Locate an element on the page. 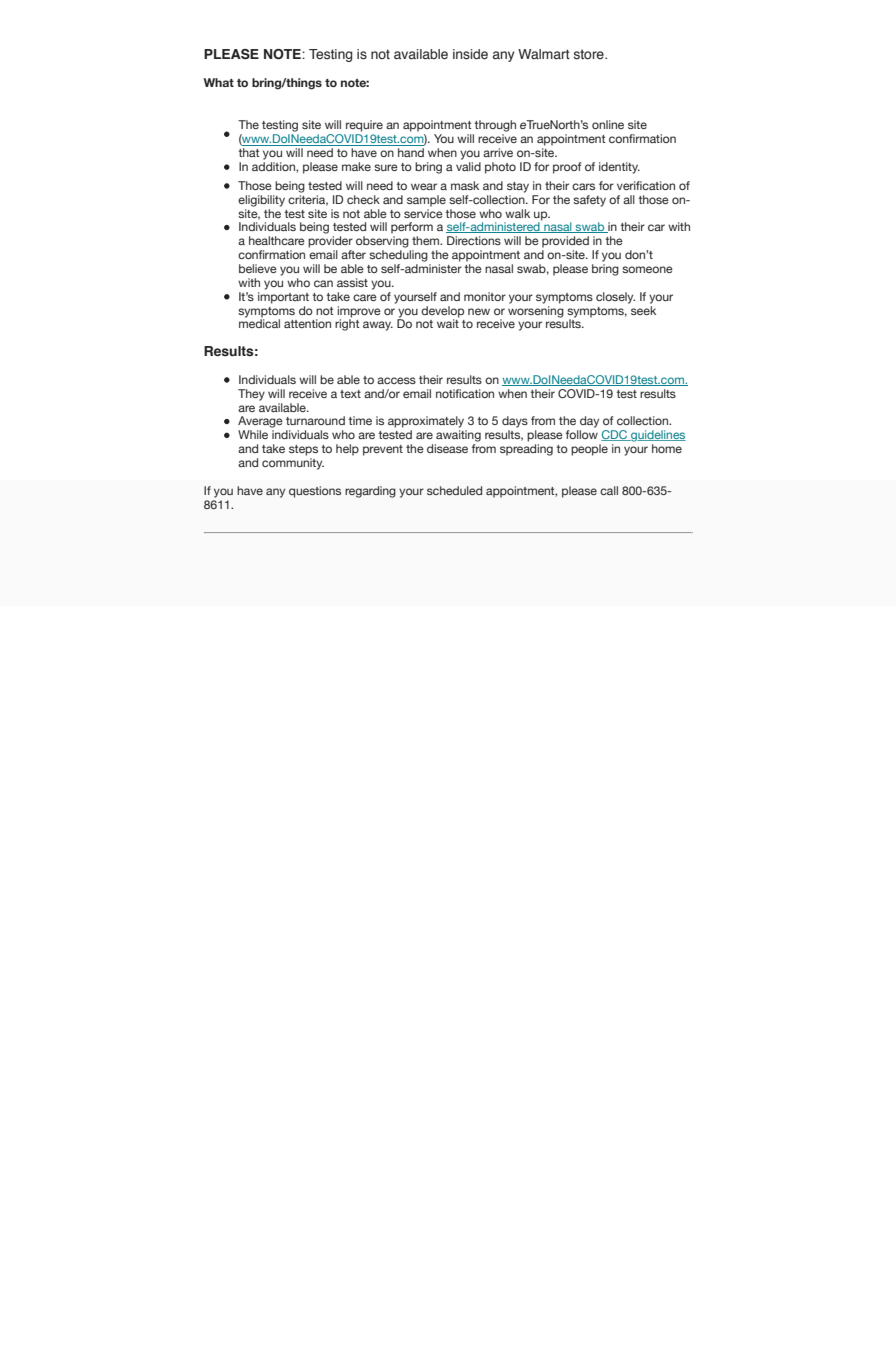 This image has height=1364, width=896. call is located at coordinates (609, 490).
